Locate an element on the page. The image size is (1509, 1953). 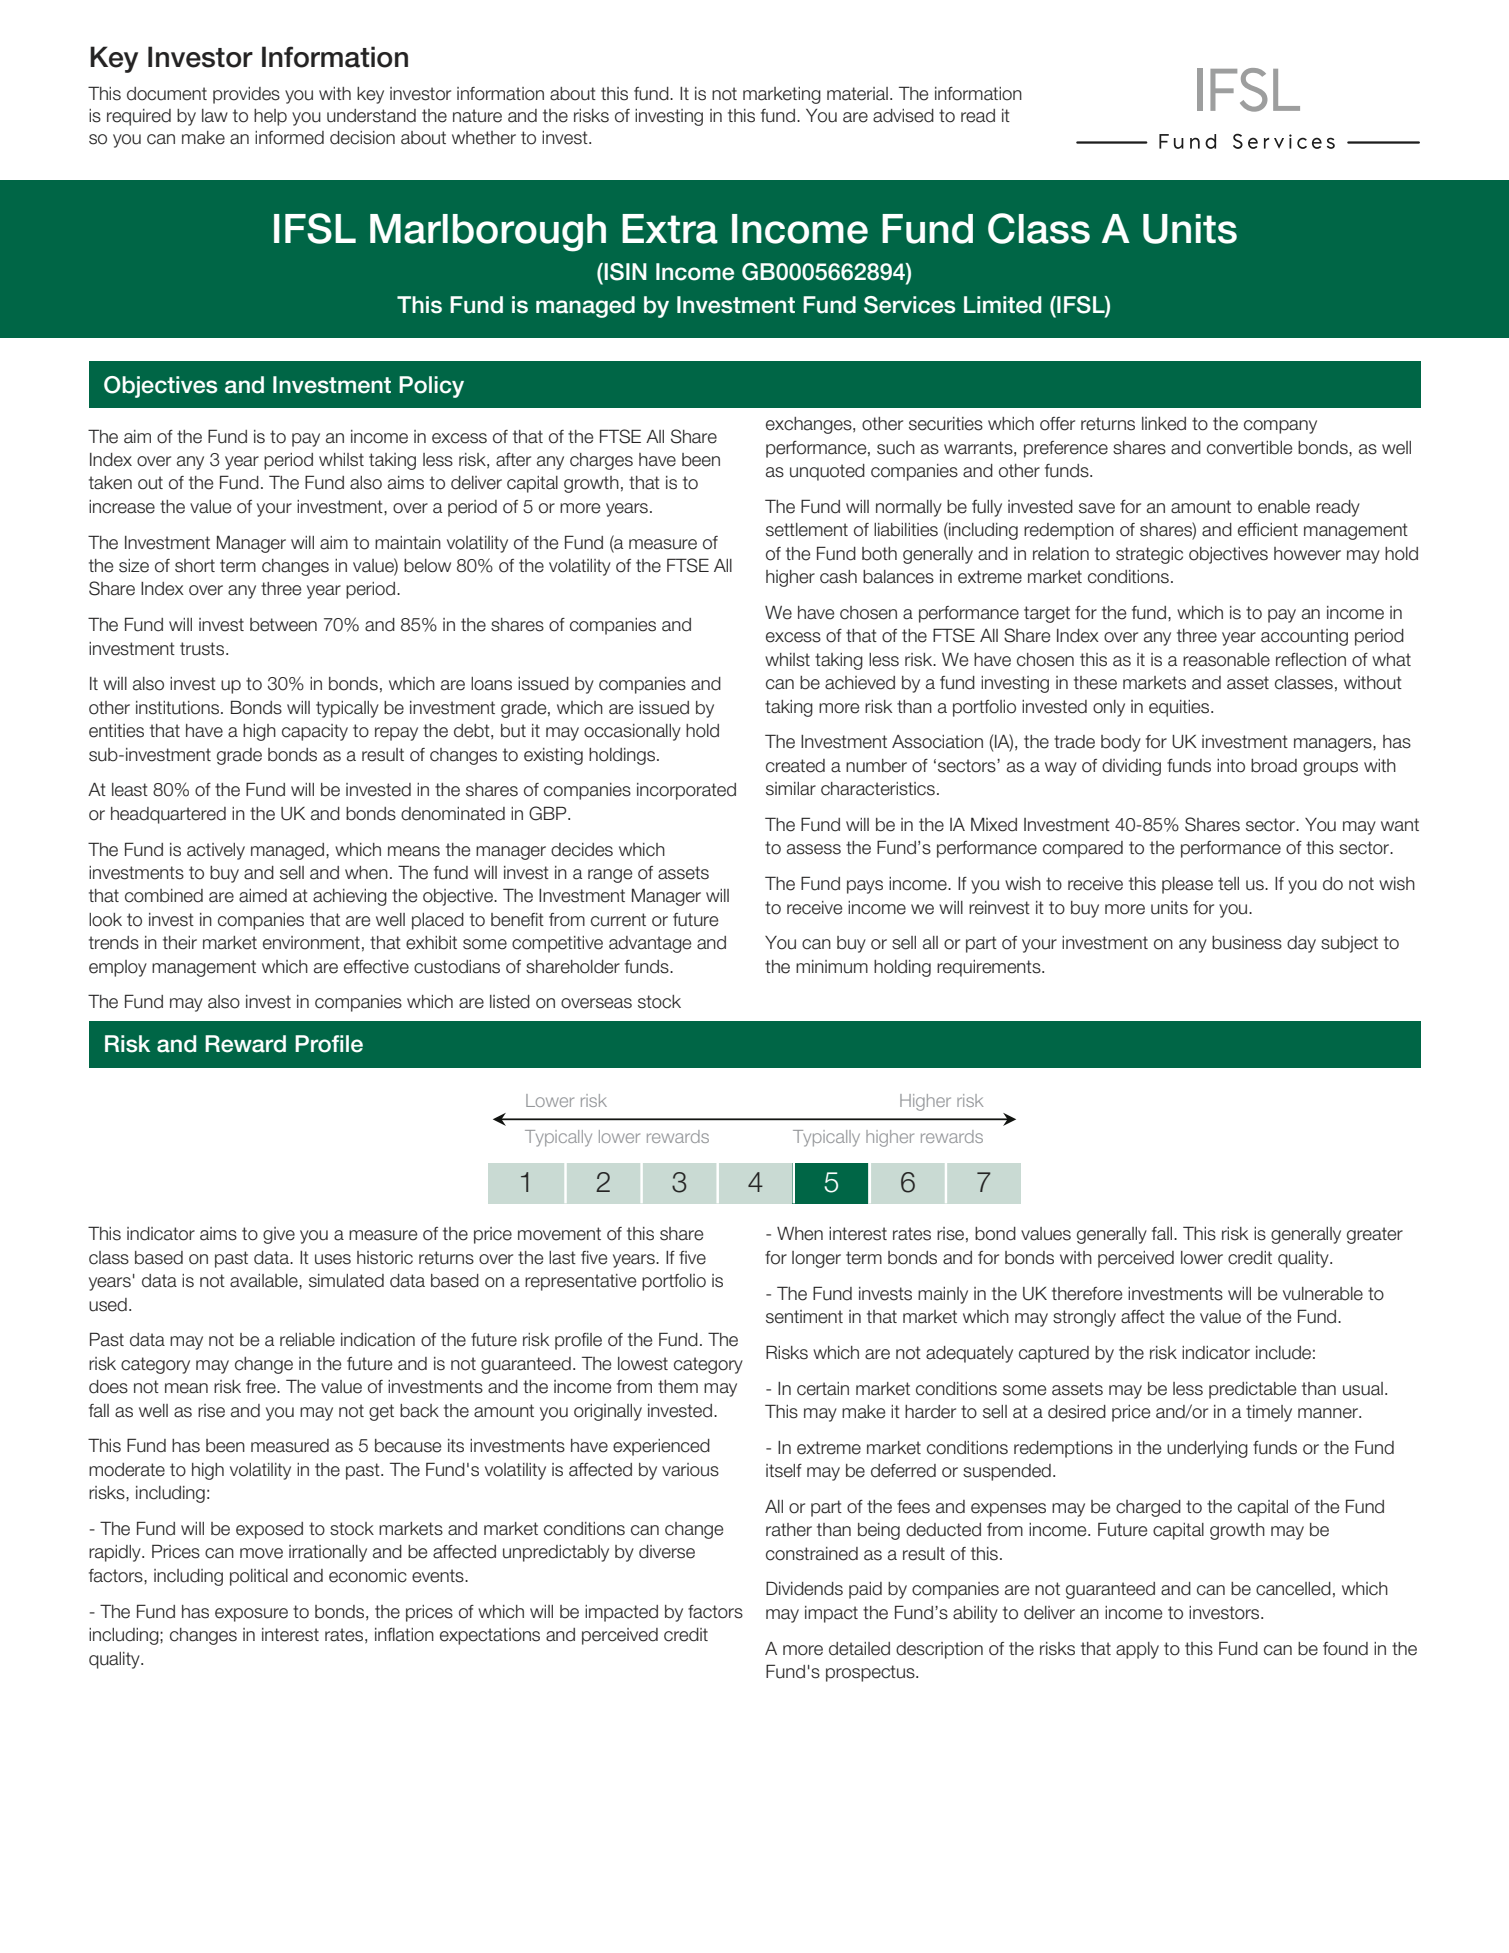
aimed is located at coordinates (263, 896).
